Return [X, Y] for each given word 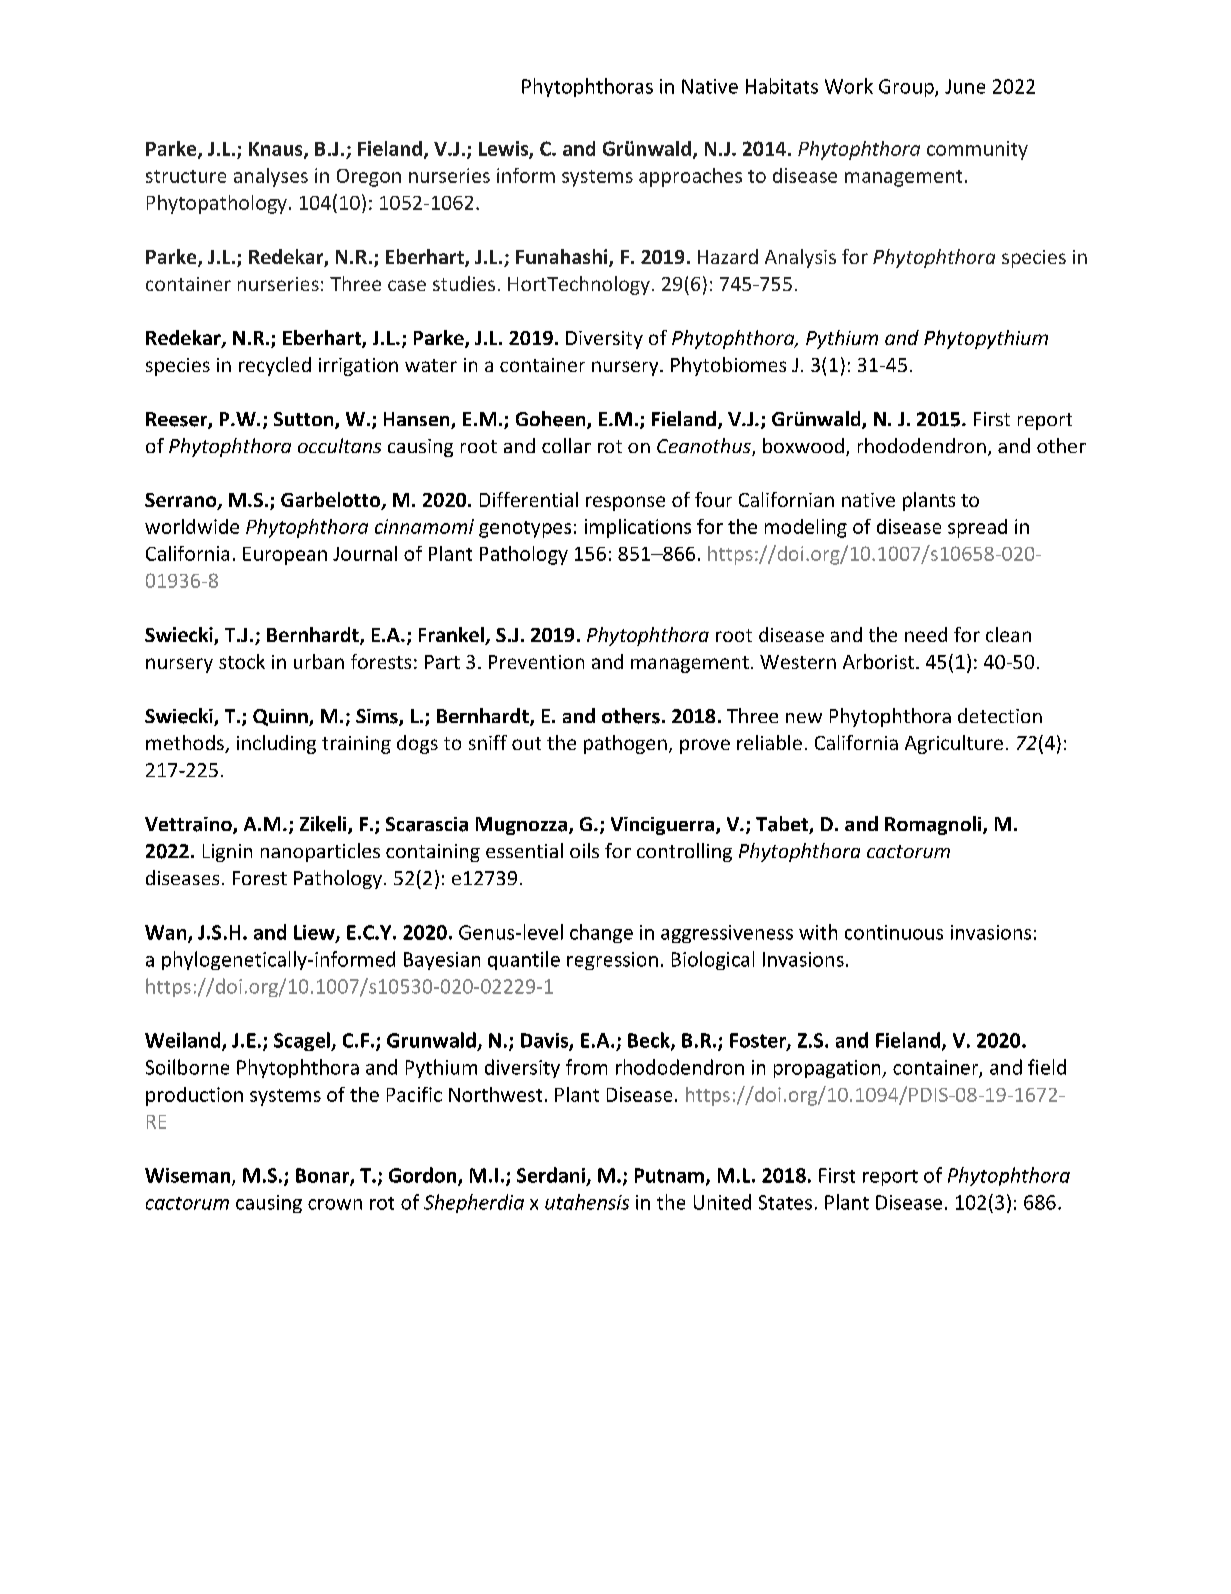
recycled [275, 366]
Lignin [227, 853]
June [965, 86]
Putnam [669, 1175]
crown [335, 1204]
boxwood [803, 445]
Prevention [536, 662]
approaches [690, 177]
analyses [271, 177]
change [601, 933]
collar [566, 445]
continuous [894, 932]
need [926, 634]
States [785, 1202]
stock [242, 661]
